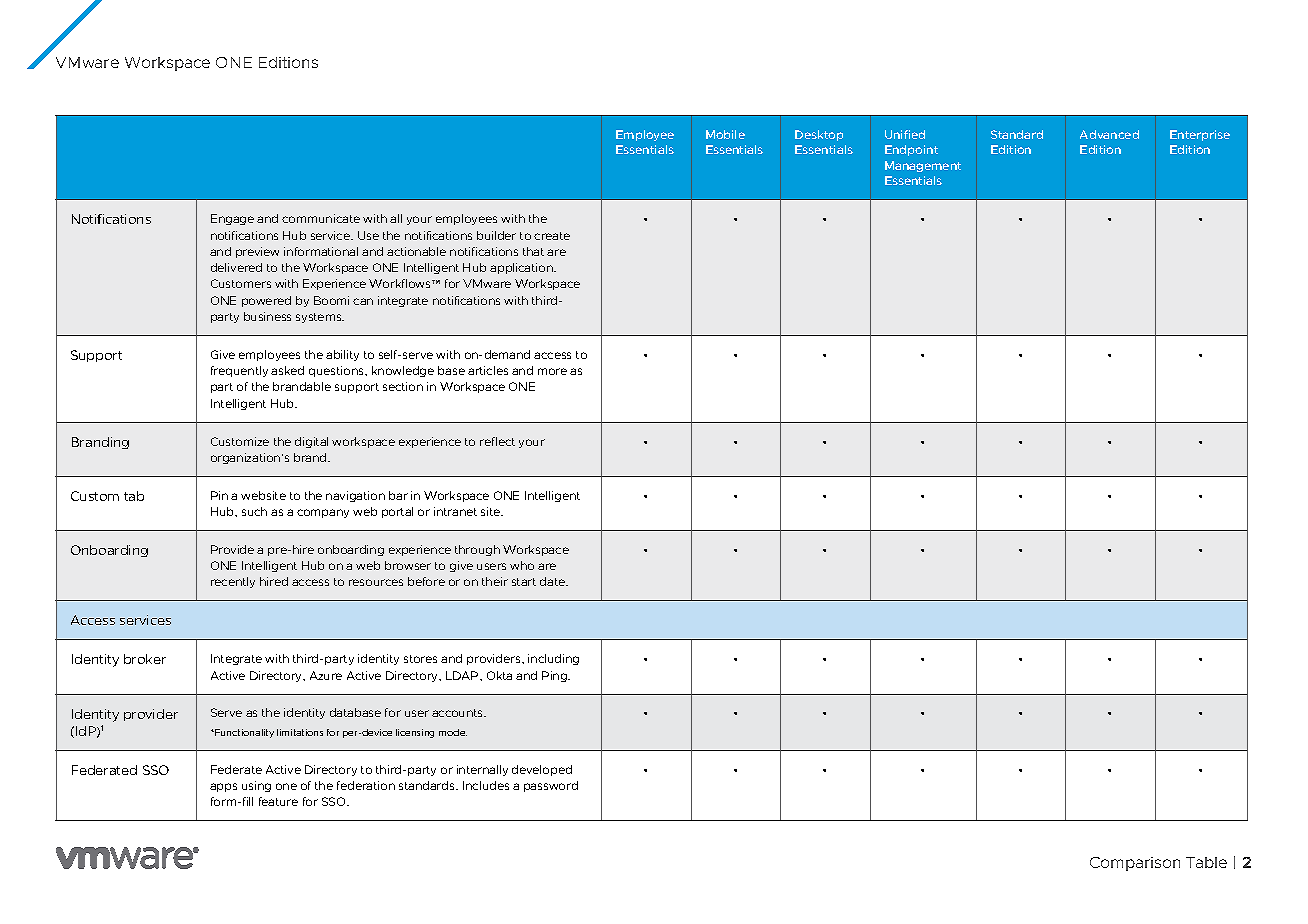  I want to click on recently, so click(233, 582).
